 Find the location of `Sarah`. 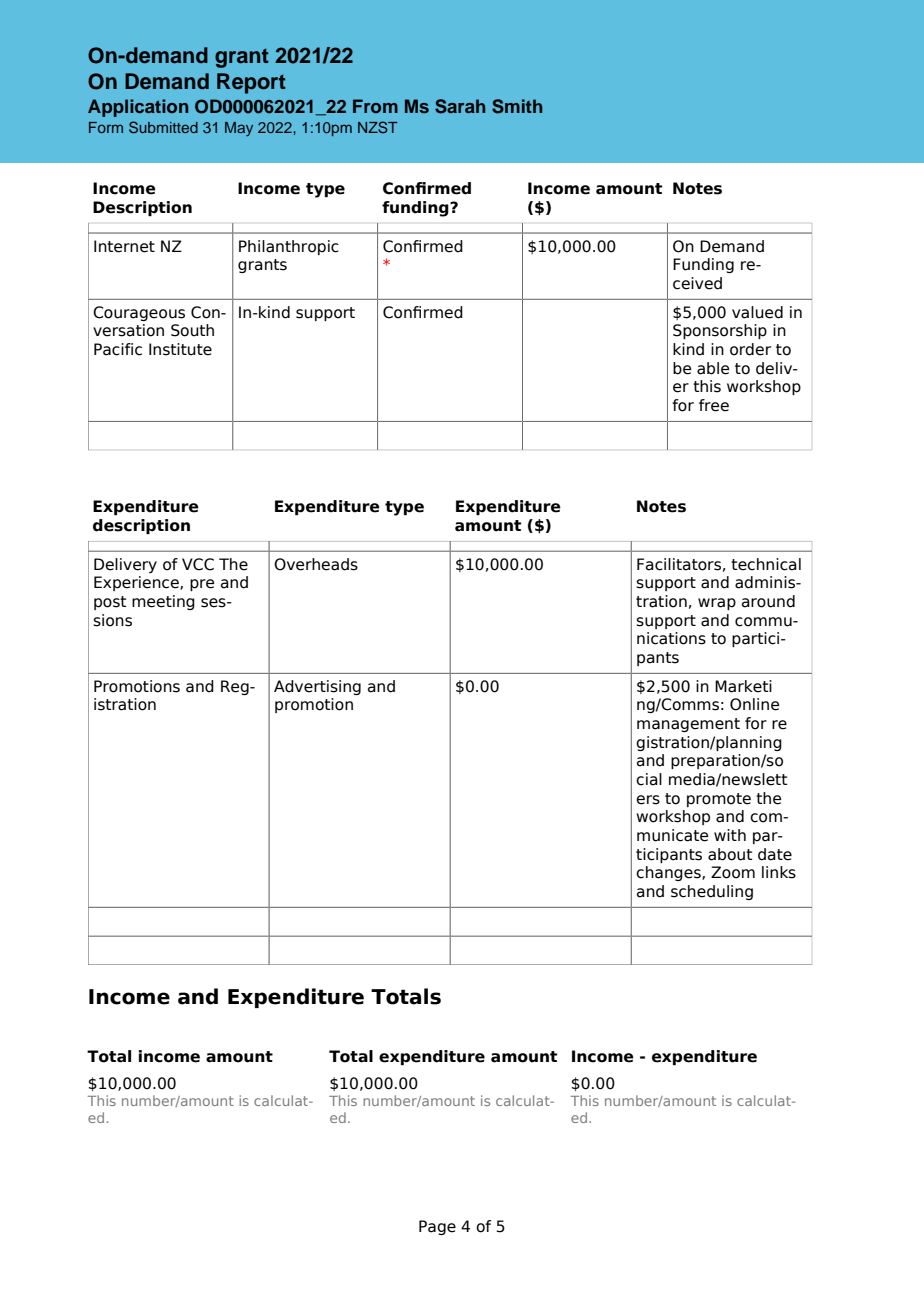

Sarah is located at coordinates (460, 106).
